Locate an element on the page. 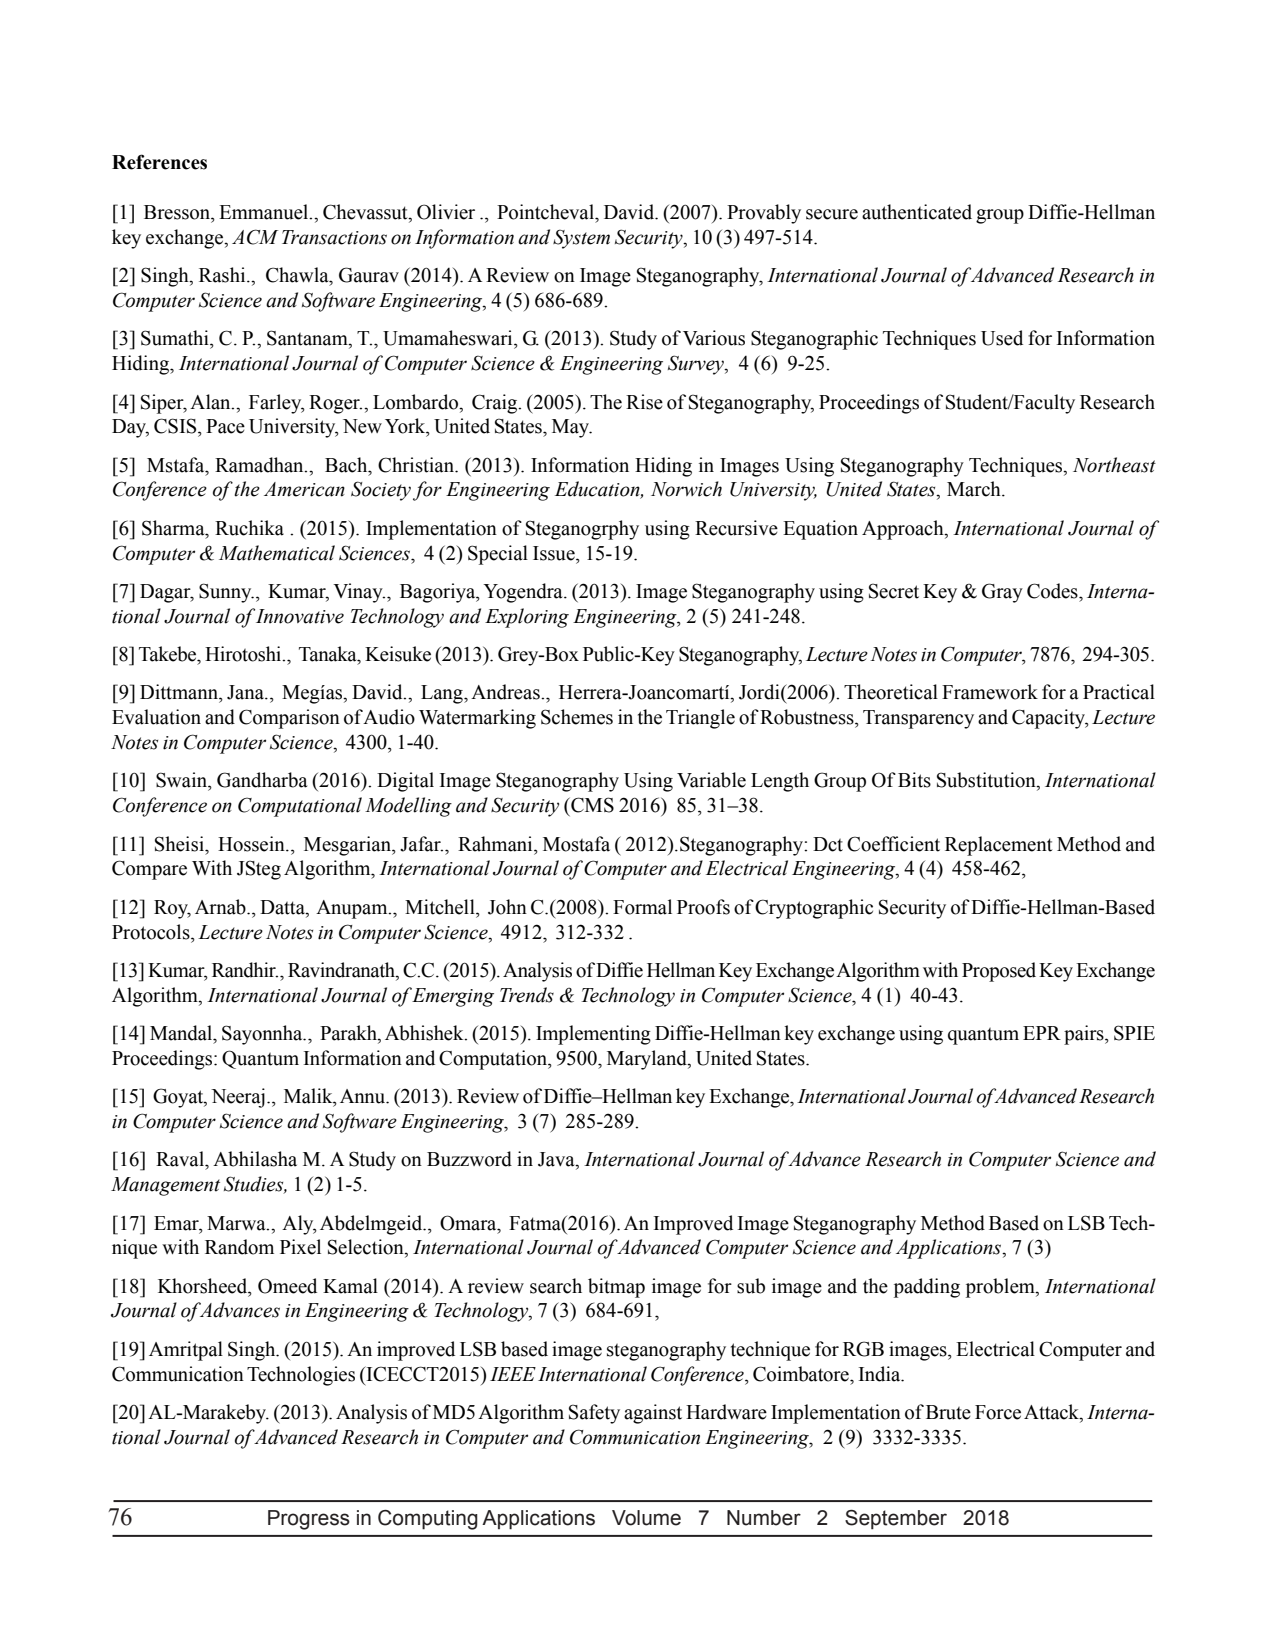 The width and height of the page is (1267, 1640). Abhishek is located at coordinates (425, 1033).
